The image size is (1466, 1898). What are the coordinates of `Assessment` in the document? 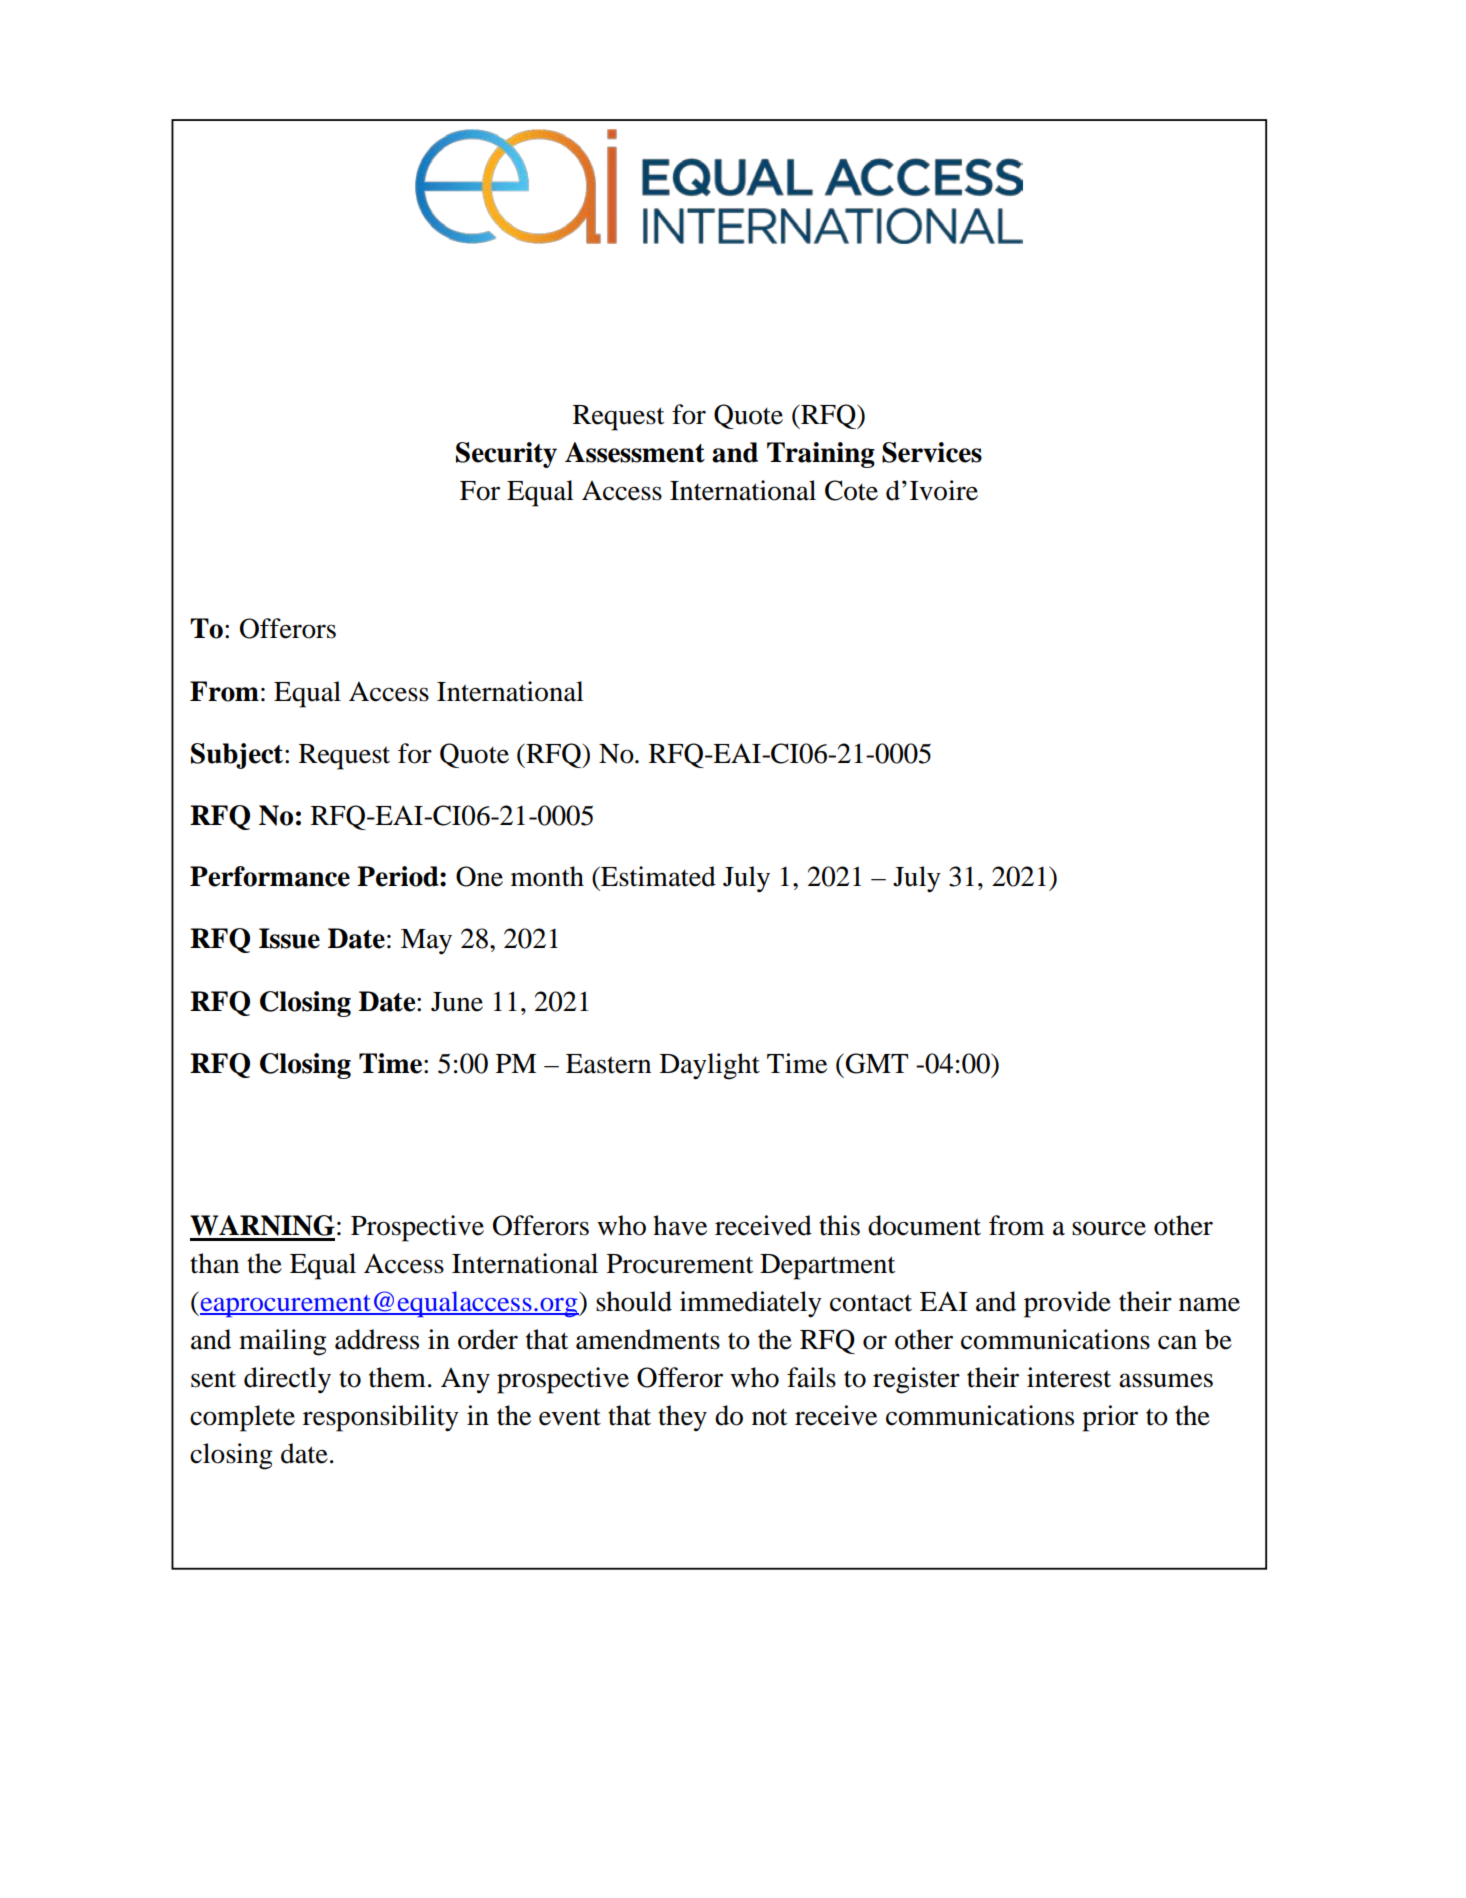 It's located at (635, 452).
